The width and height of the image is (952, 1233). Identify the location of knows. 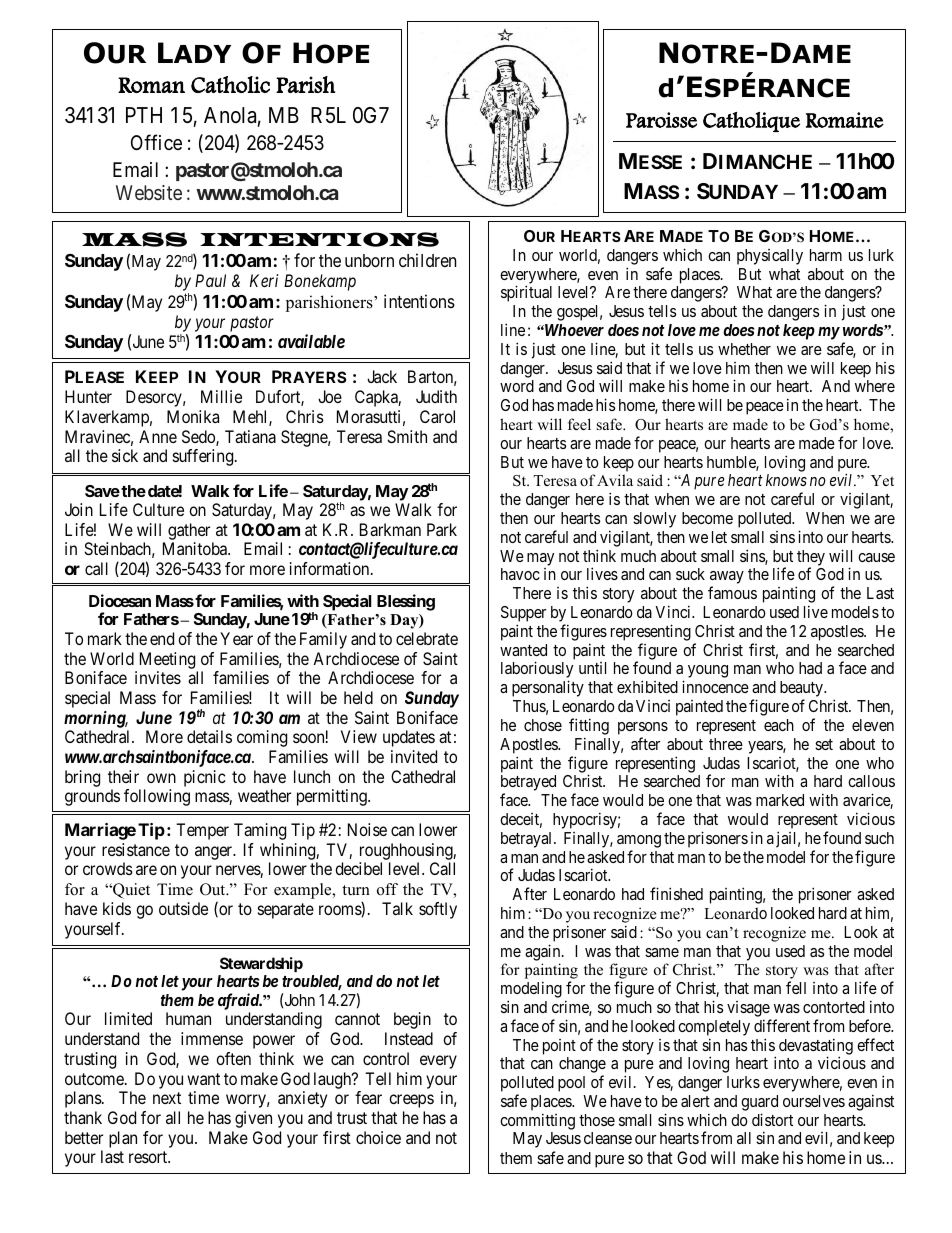
(786, 480).
